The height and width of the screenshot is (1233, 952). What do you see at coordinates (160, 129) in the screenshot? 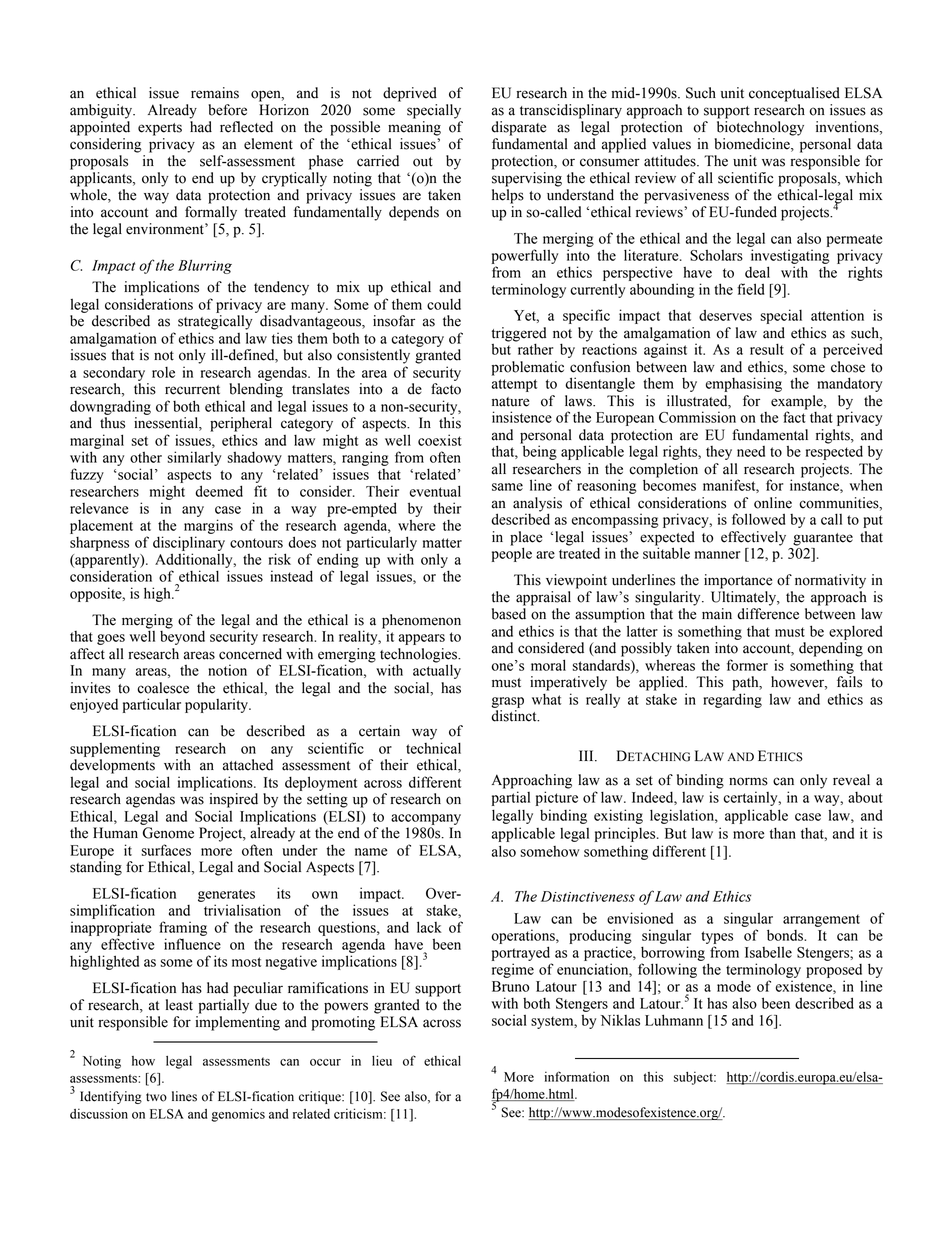
I see `experts` at bounding box center [160, 129].
